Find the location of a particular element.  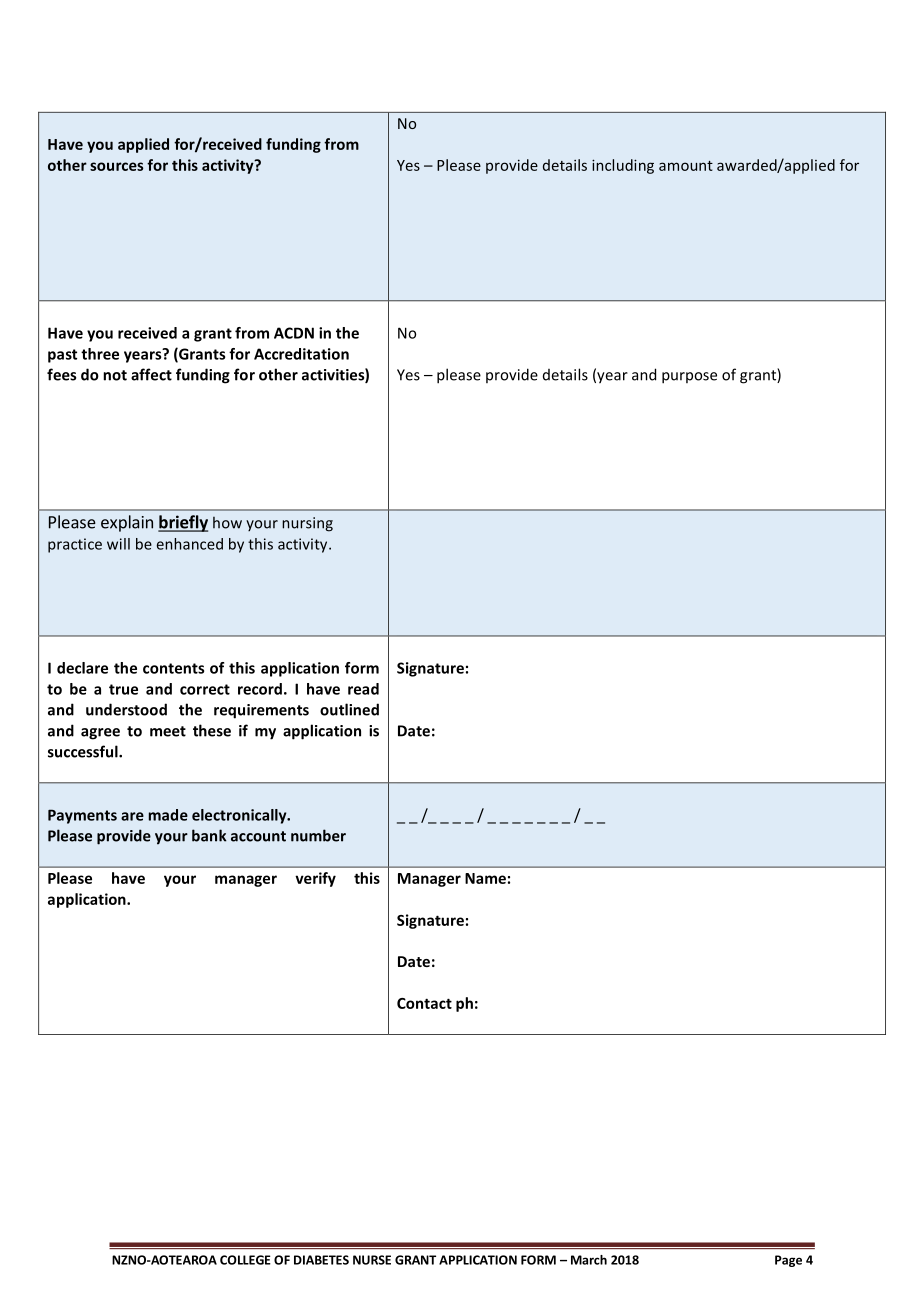

amount is located at coordinates (686, 166).
